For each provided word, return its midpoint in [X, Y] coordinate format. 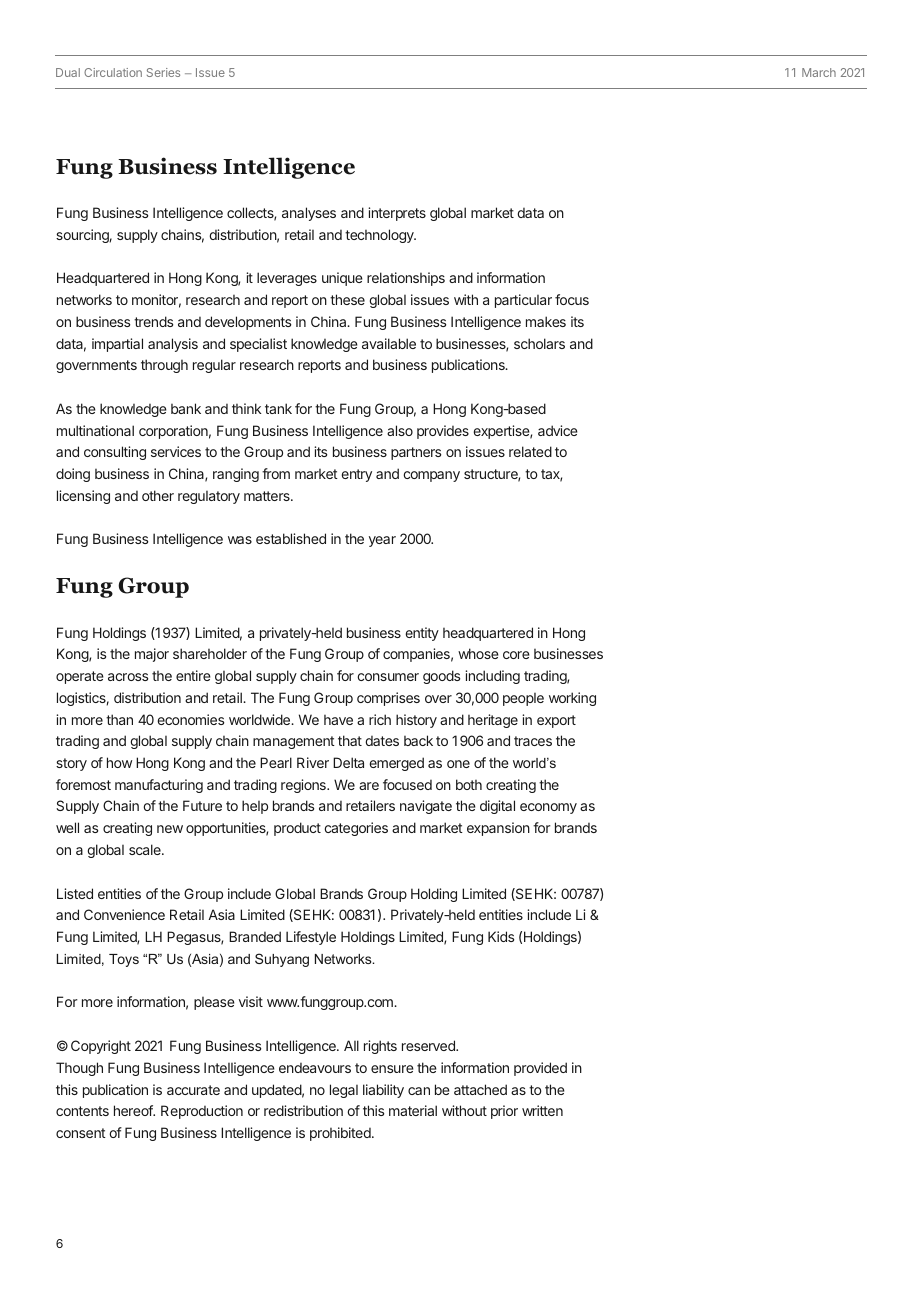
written [542, 1110]
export [556, 721]
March [819, 72]
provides [443, 432]
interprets [397, 214]
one [458, 764]
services [176, 451]
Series [163, 72]
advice [558, 430]
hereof [134, 1110]
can [419, 1091]
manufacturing [159, 786]
